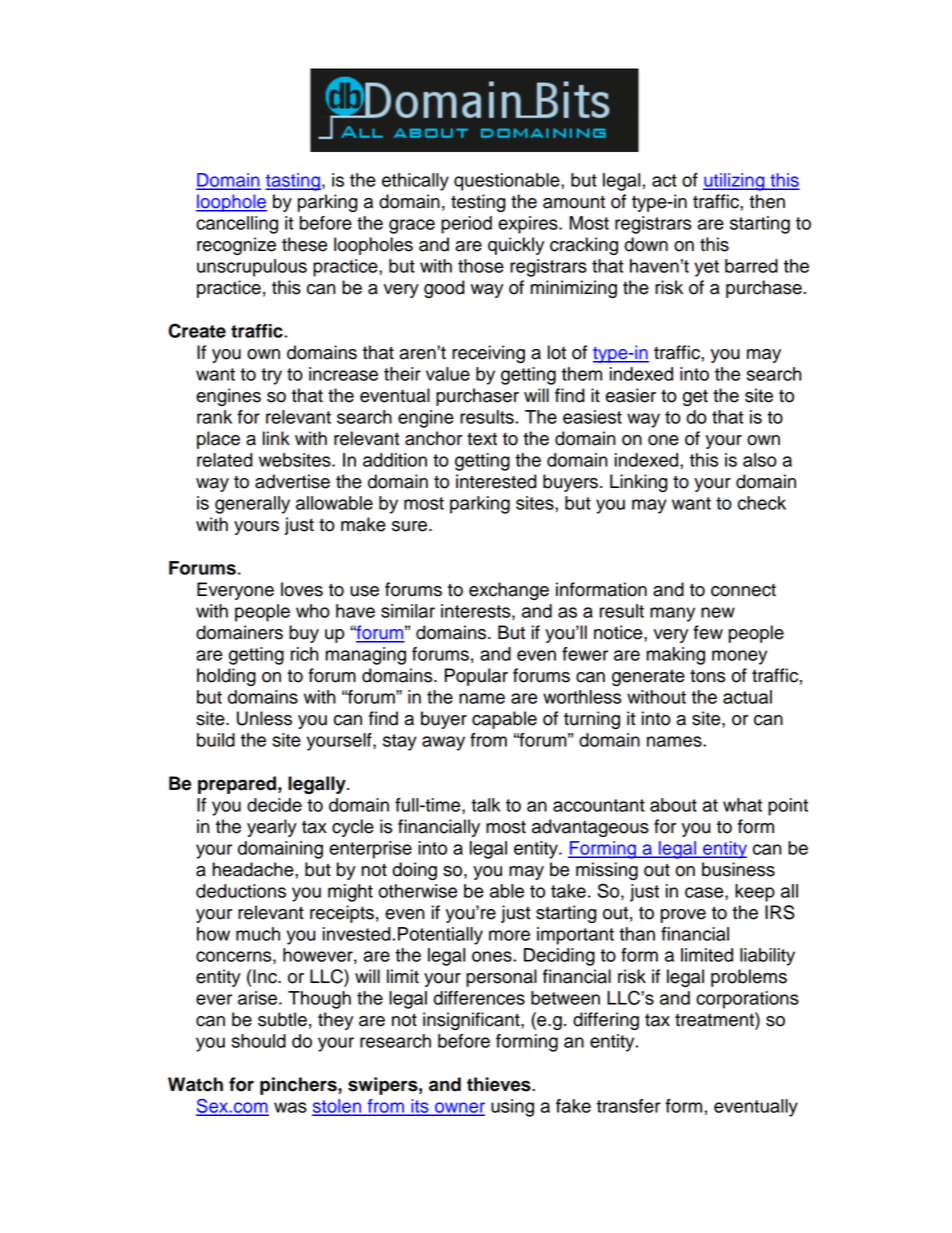  What do you see at coordinates (305, 654) in the screenshot?
I see `rich` at bounding box center [305, 654].
